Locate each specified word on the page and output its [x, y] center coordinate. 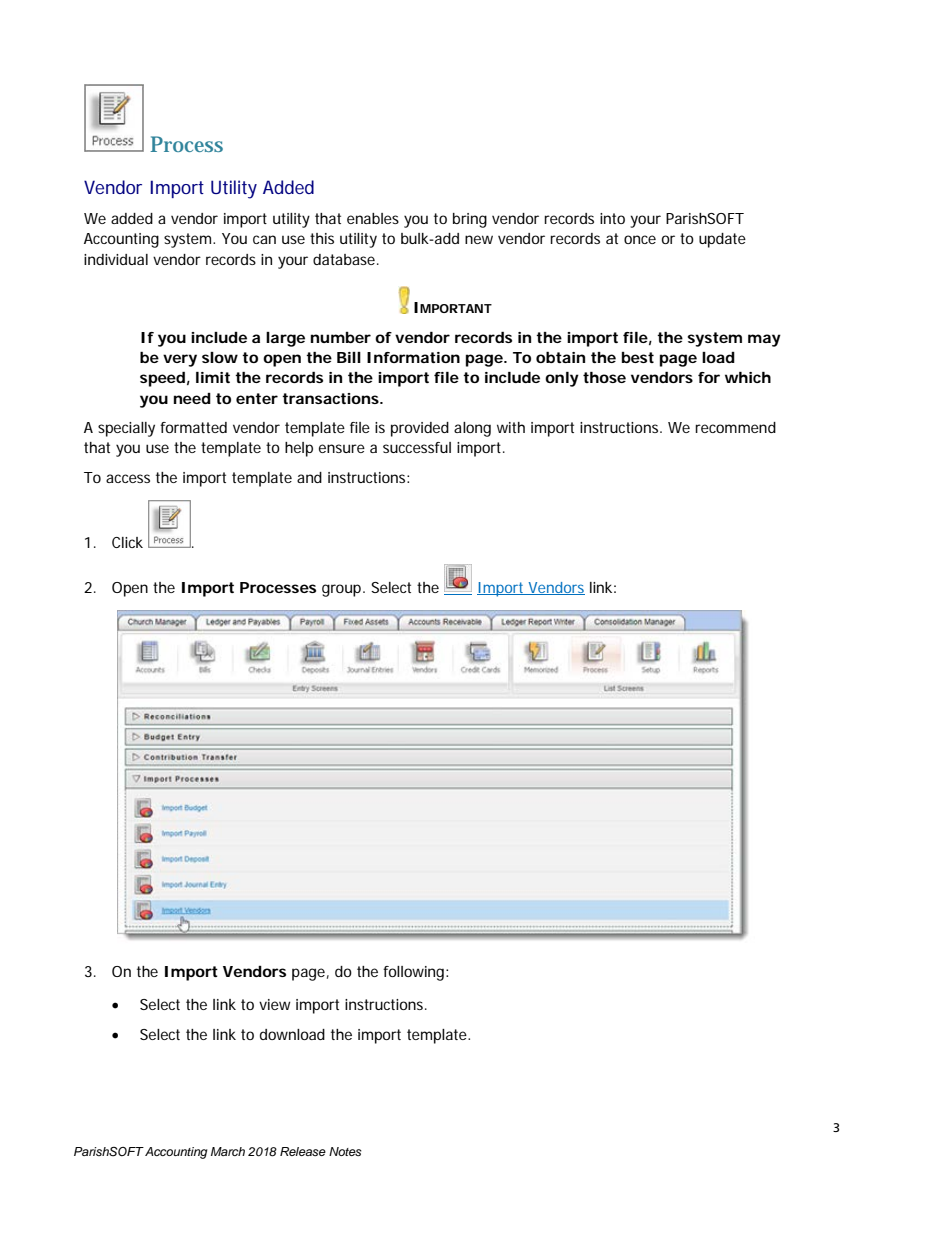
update [722, 240]
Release [303, 1151]
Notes [345, 1151]
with [511, 427]
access [128, 478]
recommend [735, 427]
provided [420, 429]
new [479, 239]
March [228, 1151]
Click [127, 542]
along [472, 429]
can [264, 239]
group [343, 590]
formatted [193, 427]
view [275, 1004]
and [309, 477]
